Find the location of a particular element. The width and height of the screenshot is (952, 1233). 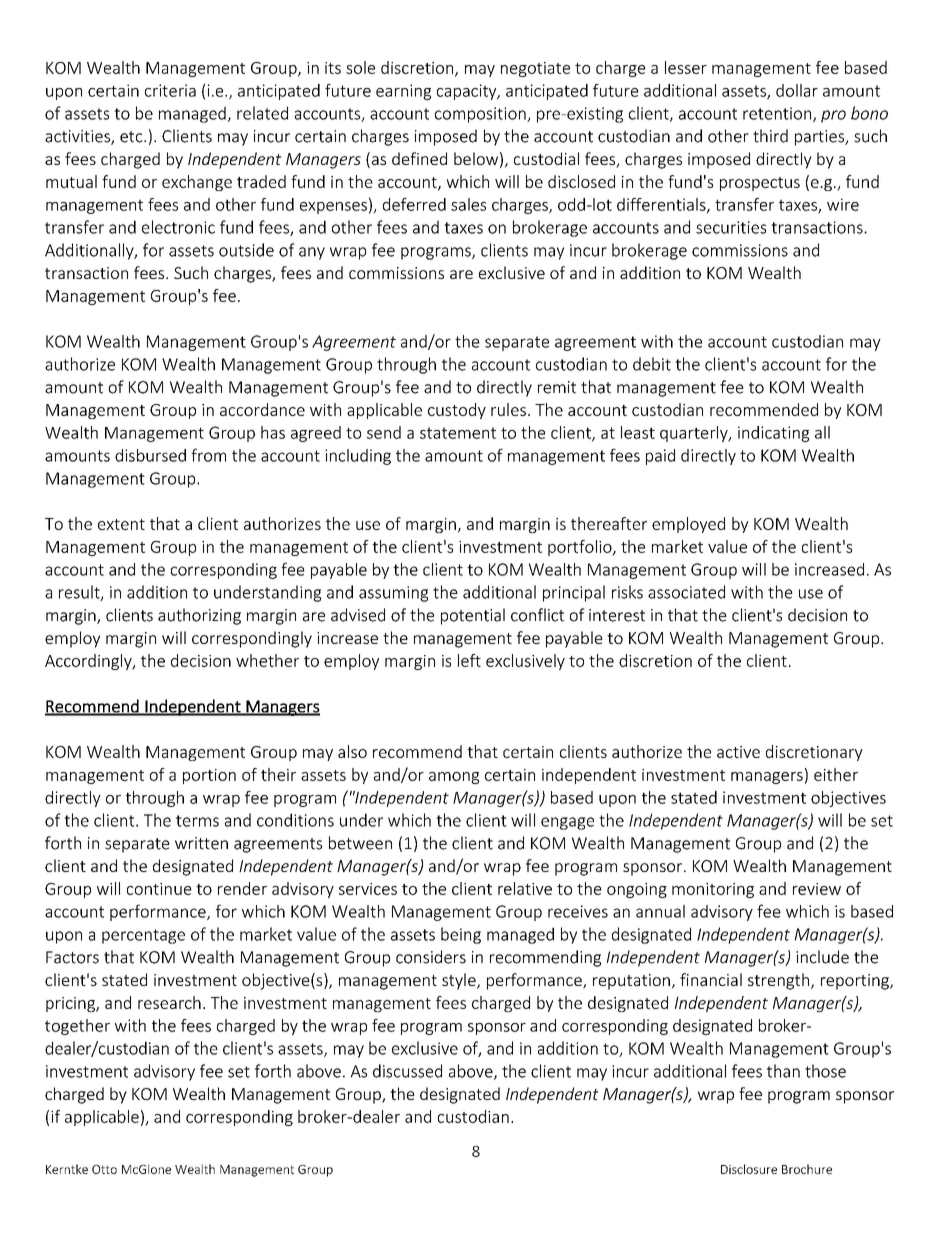

Otto is located at coordinates (104, 1169).
